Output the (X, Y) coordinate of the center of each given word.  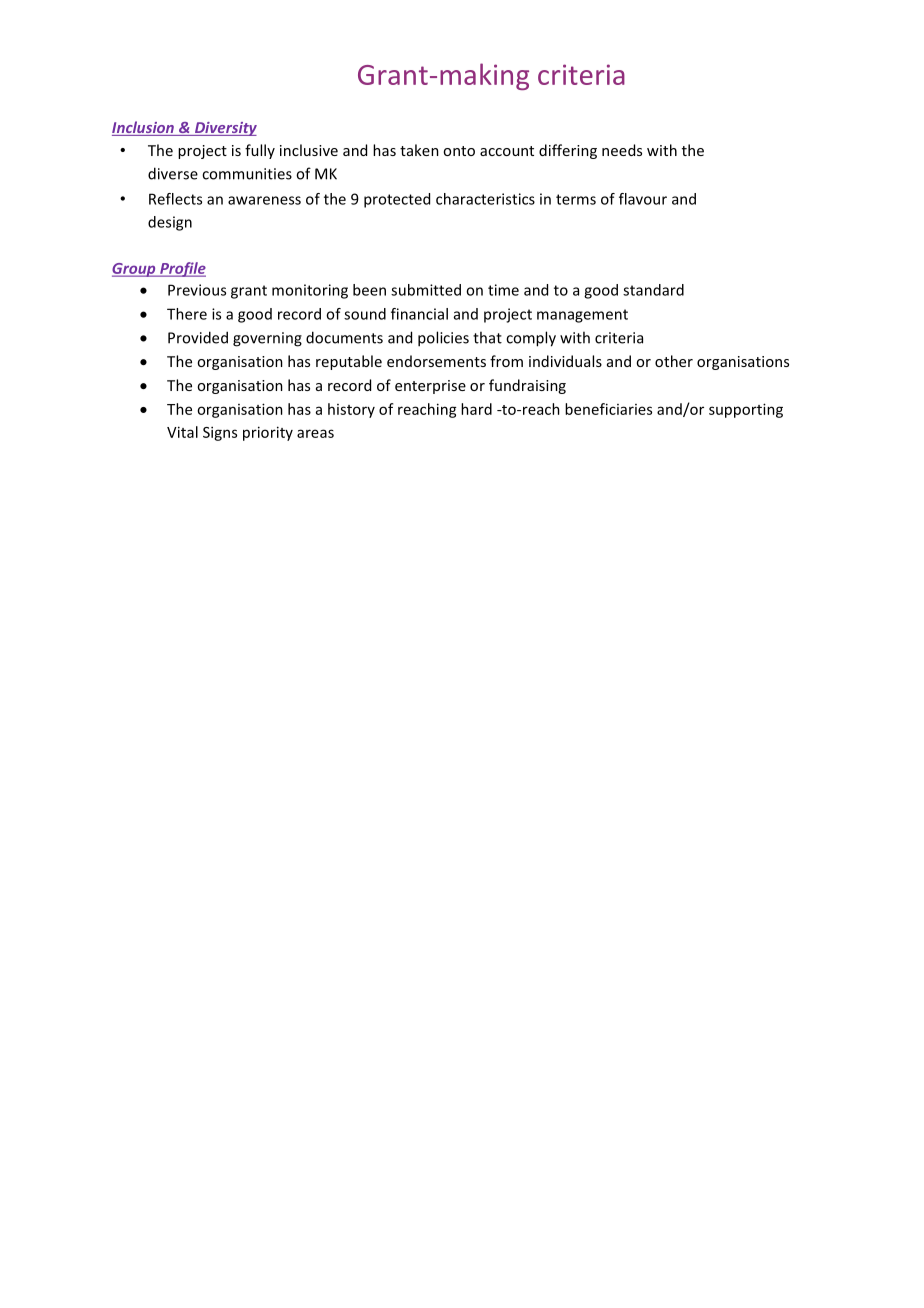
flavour (643, 199)
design (170, 223)
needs (622, 150)
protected (397, 200)
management (582, 316)
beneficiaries (608, 409)
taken (419, 150)
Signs (220, 433)
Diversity (224, 129)
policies (443, 339)
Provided (198, 337)
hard (476, 409)
